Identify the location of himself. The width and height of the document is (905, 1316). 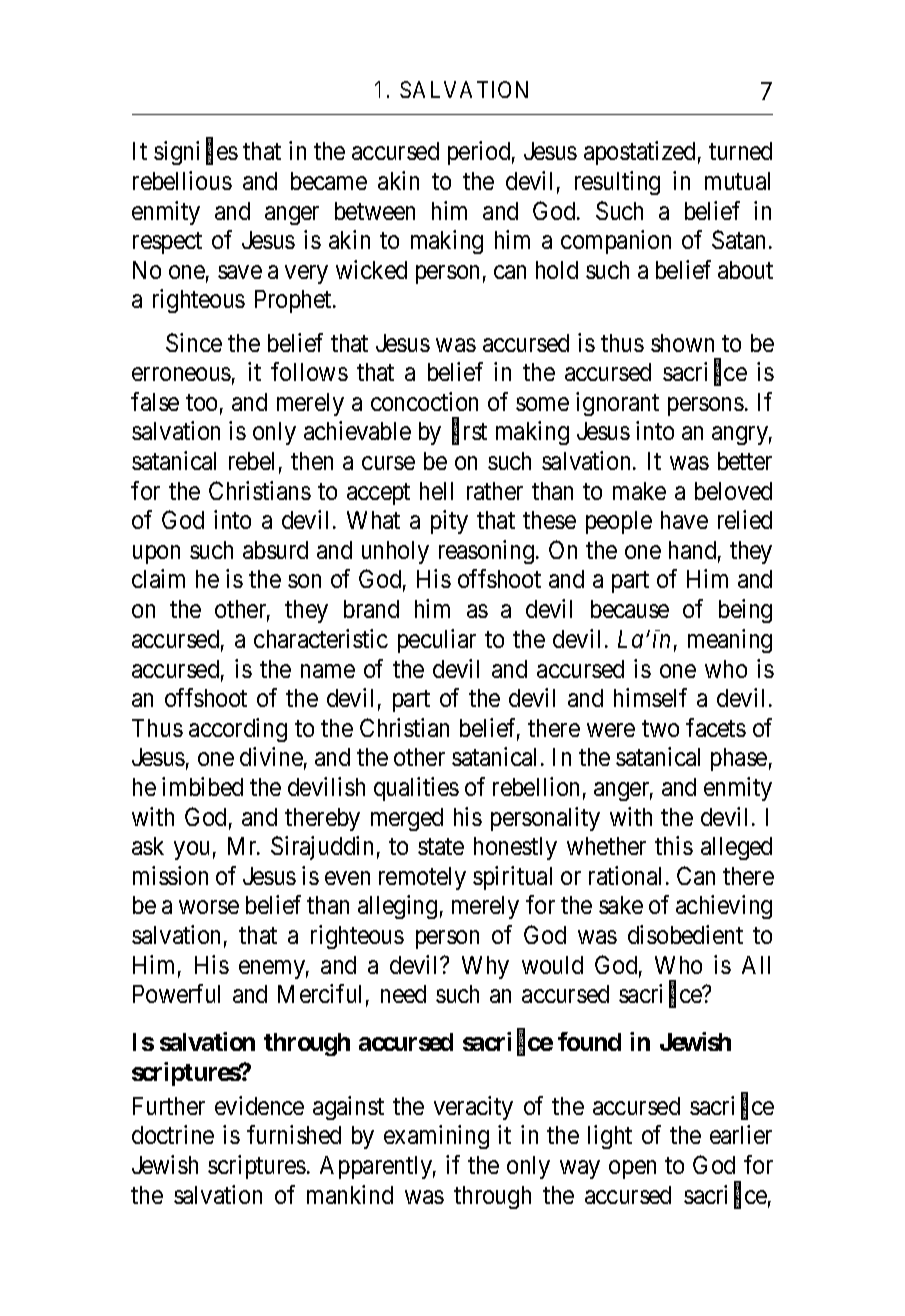
(650, 697).
